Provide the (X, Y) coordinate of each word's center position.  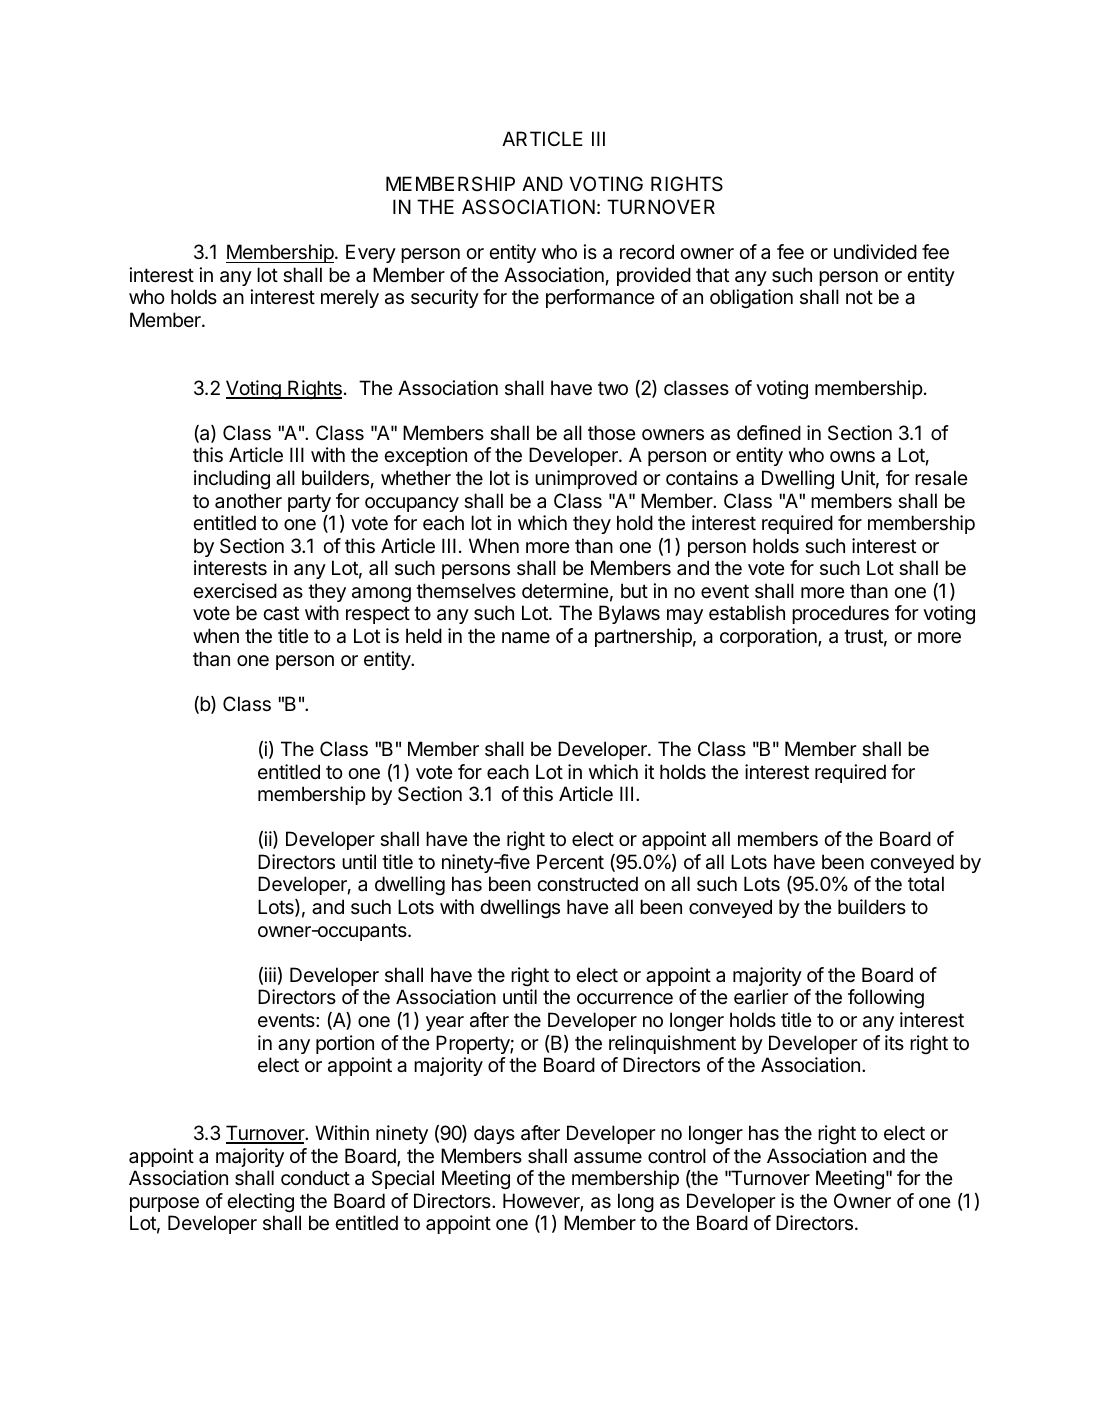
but (634, 590)
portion (345, 1044)
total (926, 883)
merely (350, 298)
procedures (840, 614)
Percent (570, 862)
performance (600, 298)
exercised (235, 591)
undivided (875, 251)
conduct (315, 1178)
